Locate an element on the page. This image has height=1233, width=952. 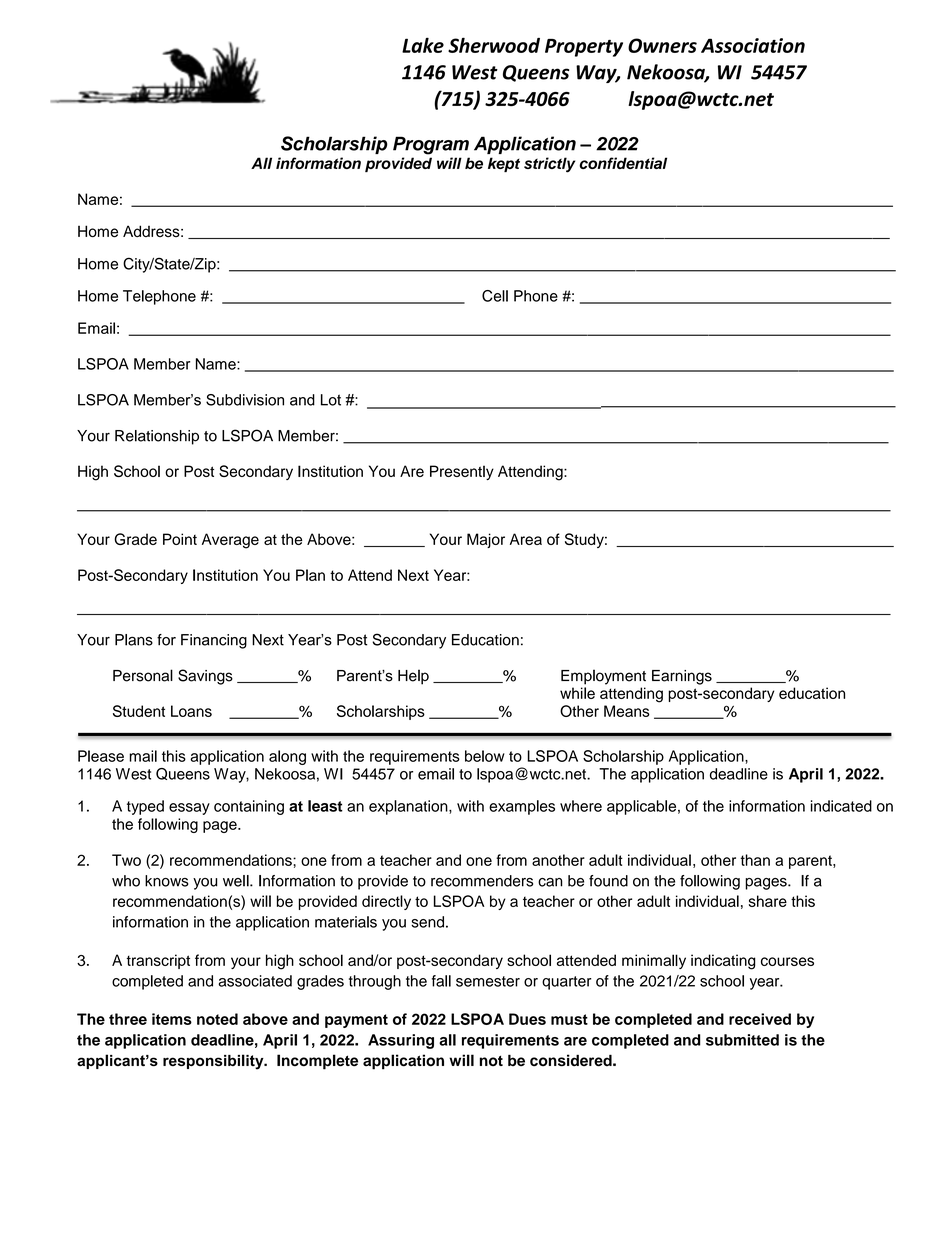
items is located at coordinates (172, 1019).
